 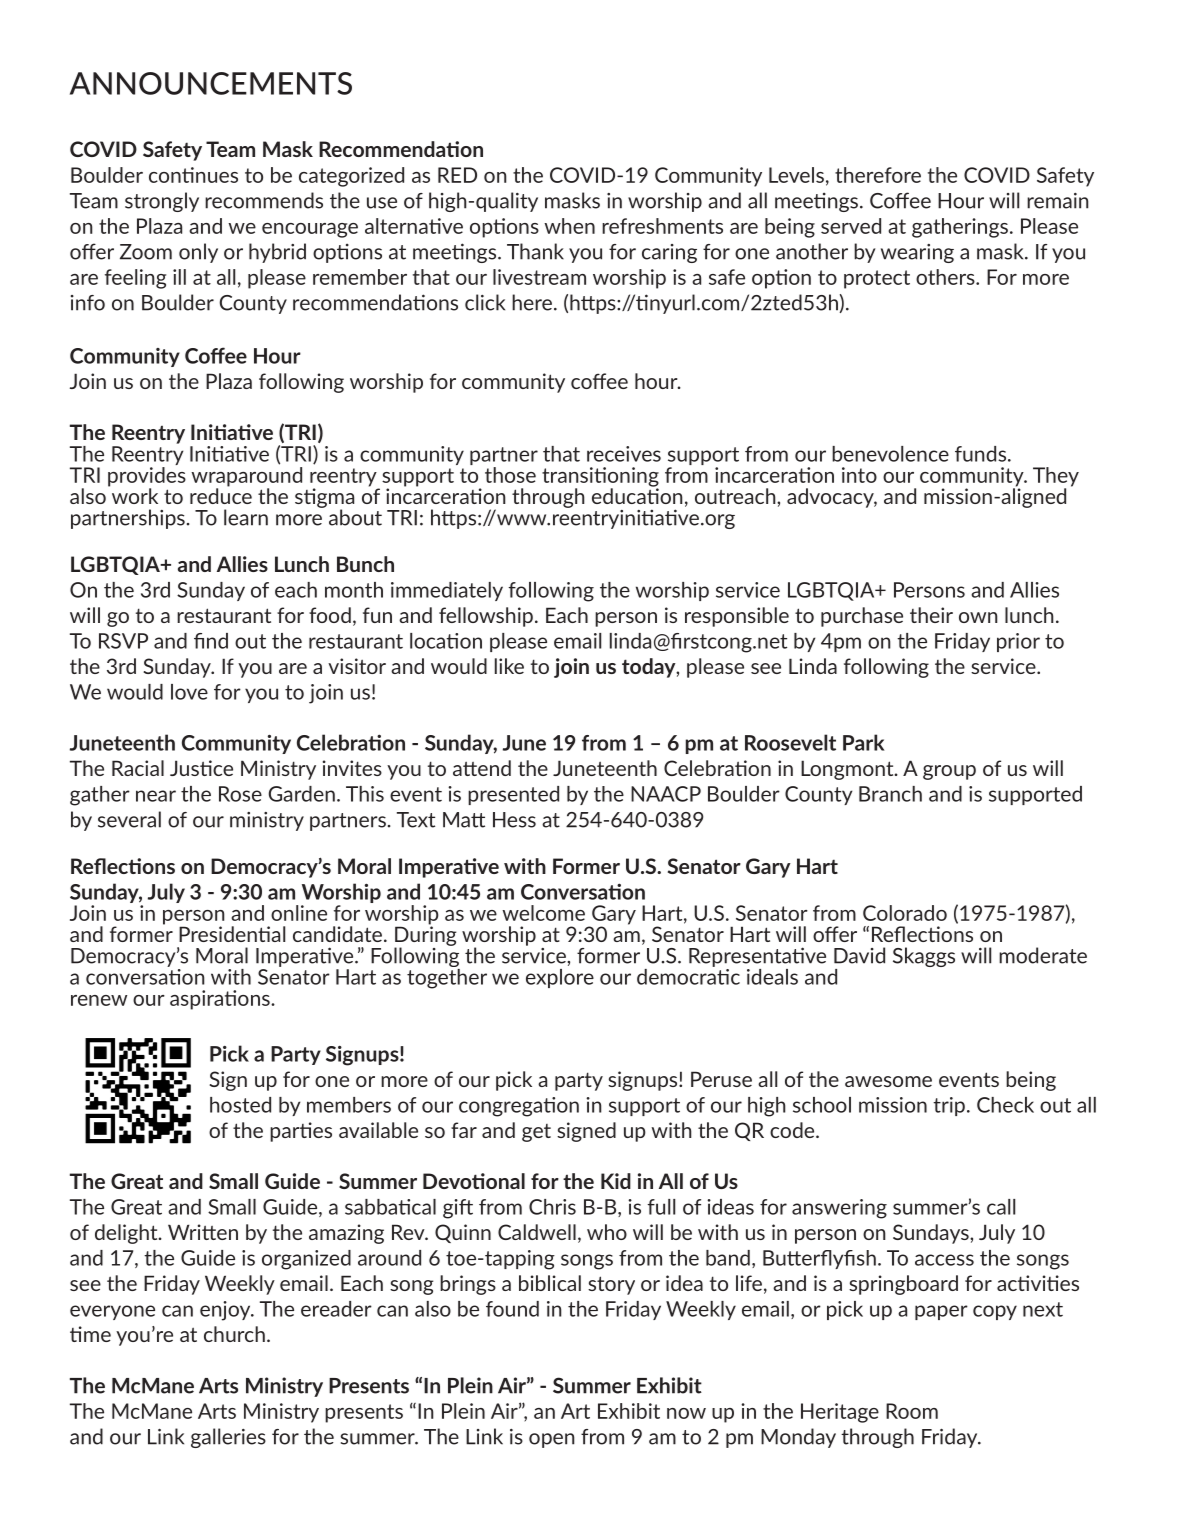 I want to click on open, so click(x=552, y=1440).
